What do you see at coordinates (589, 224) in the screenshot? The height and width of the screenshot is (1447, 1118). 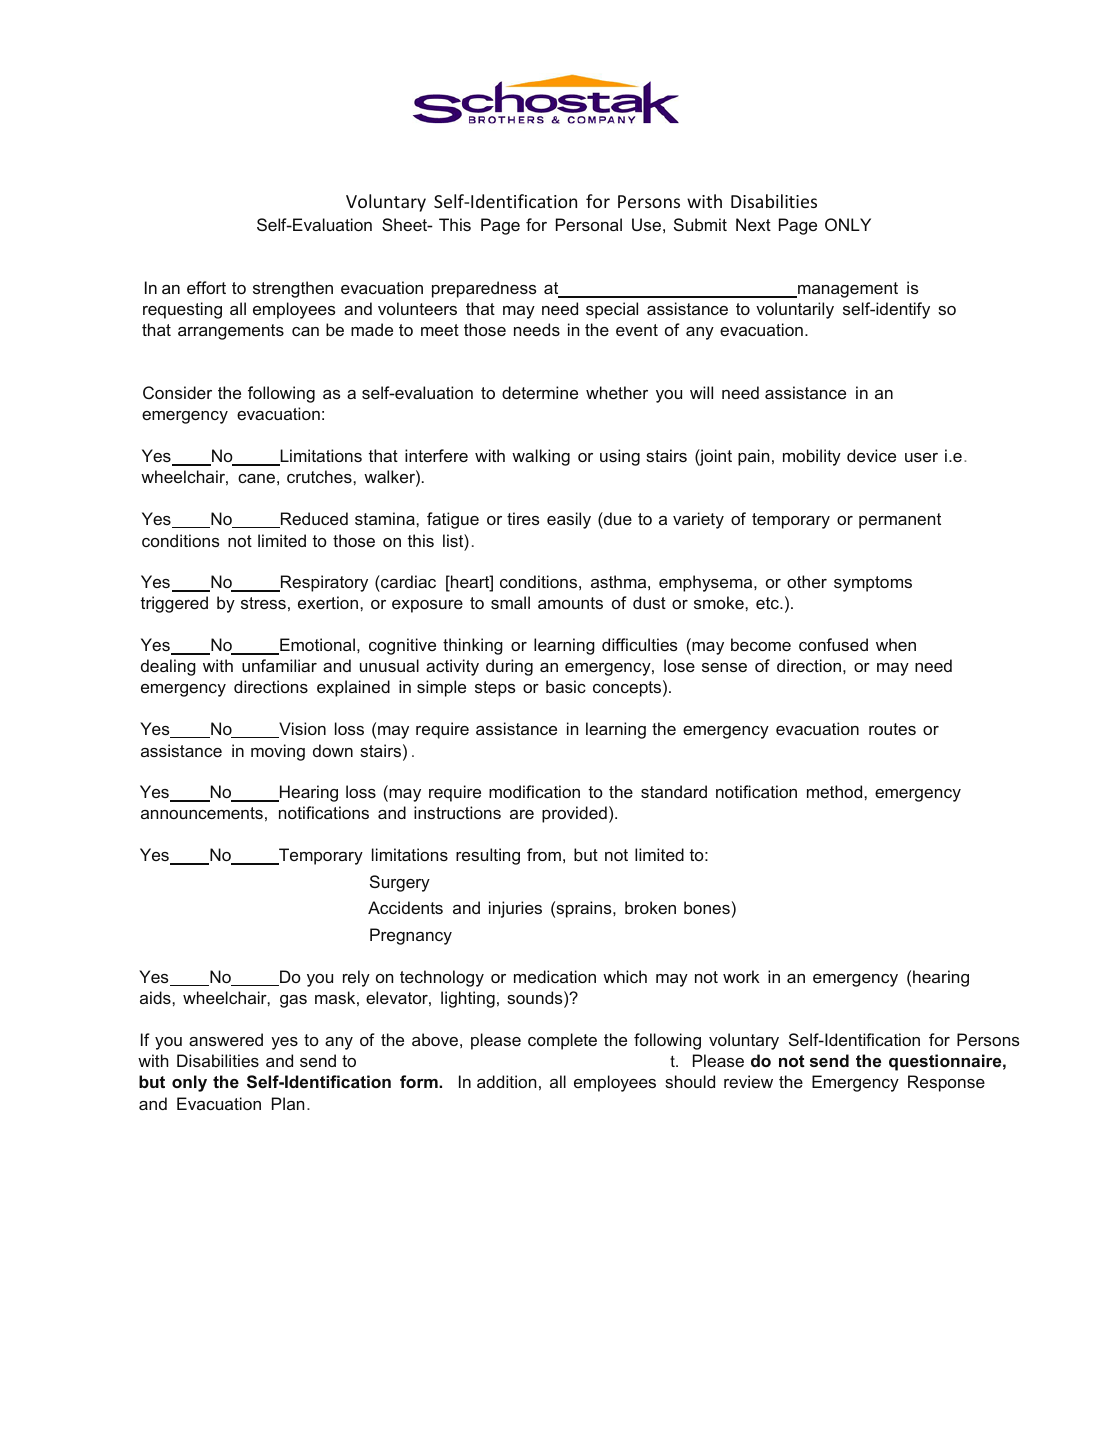 I see `Personal` at bounding box center [589, 224].
